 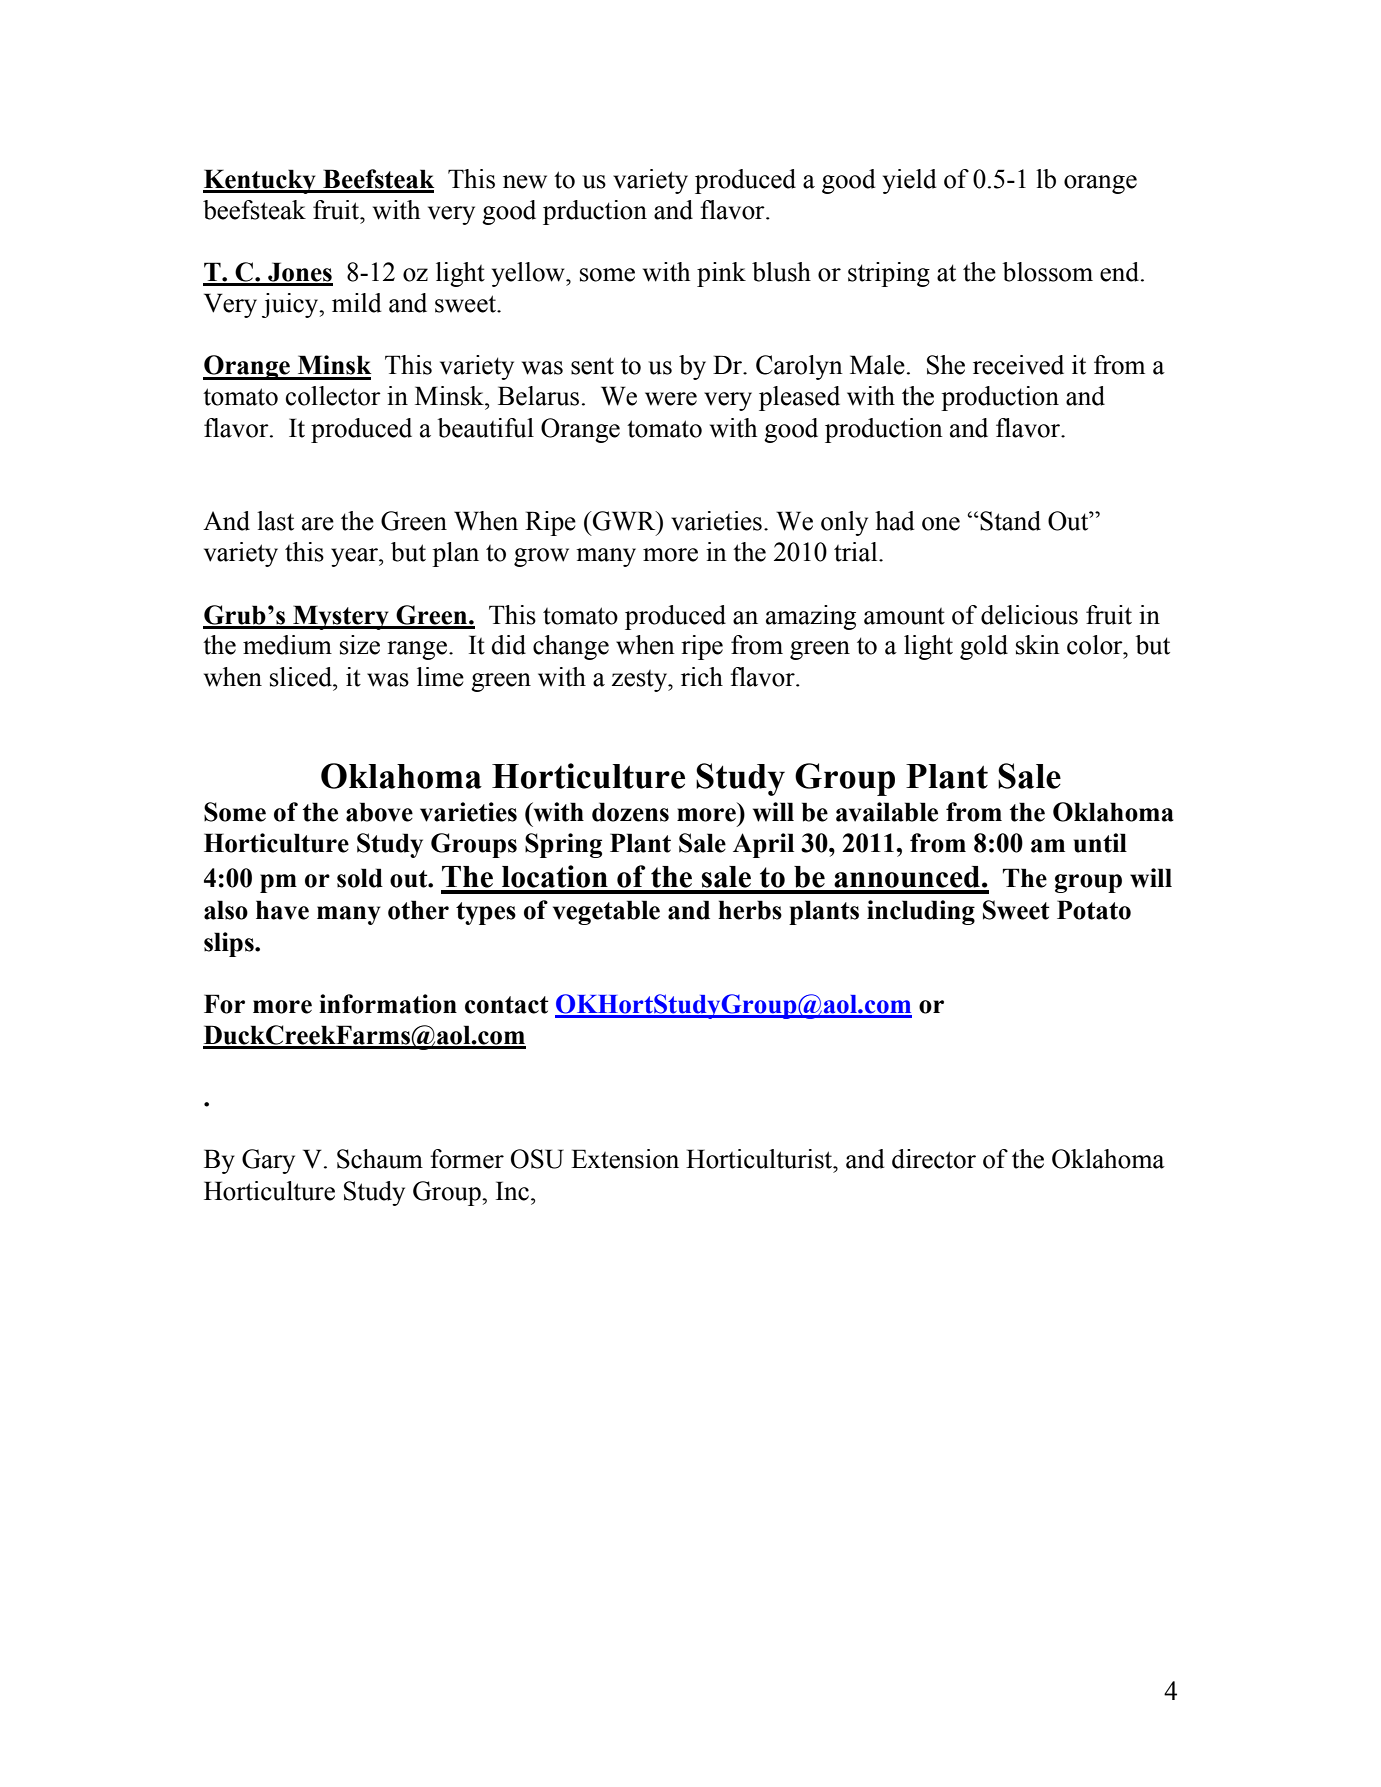 I want to click on Gary, so click(x=268, y=1161).
